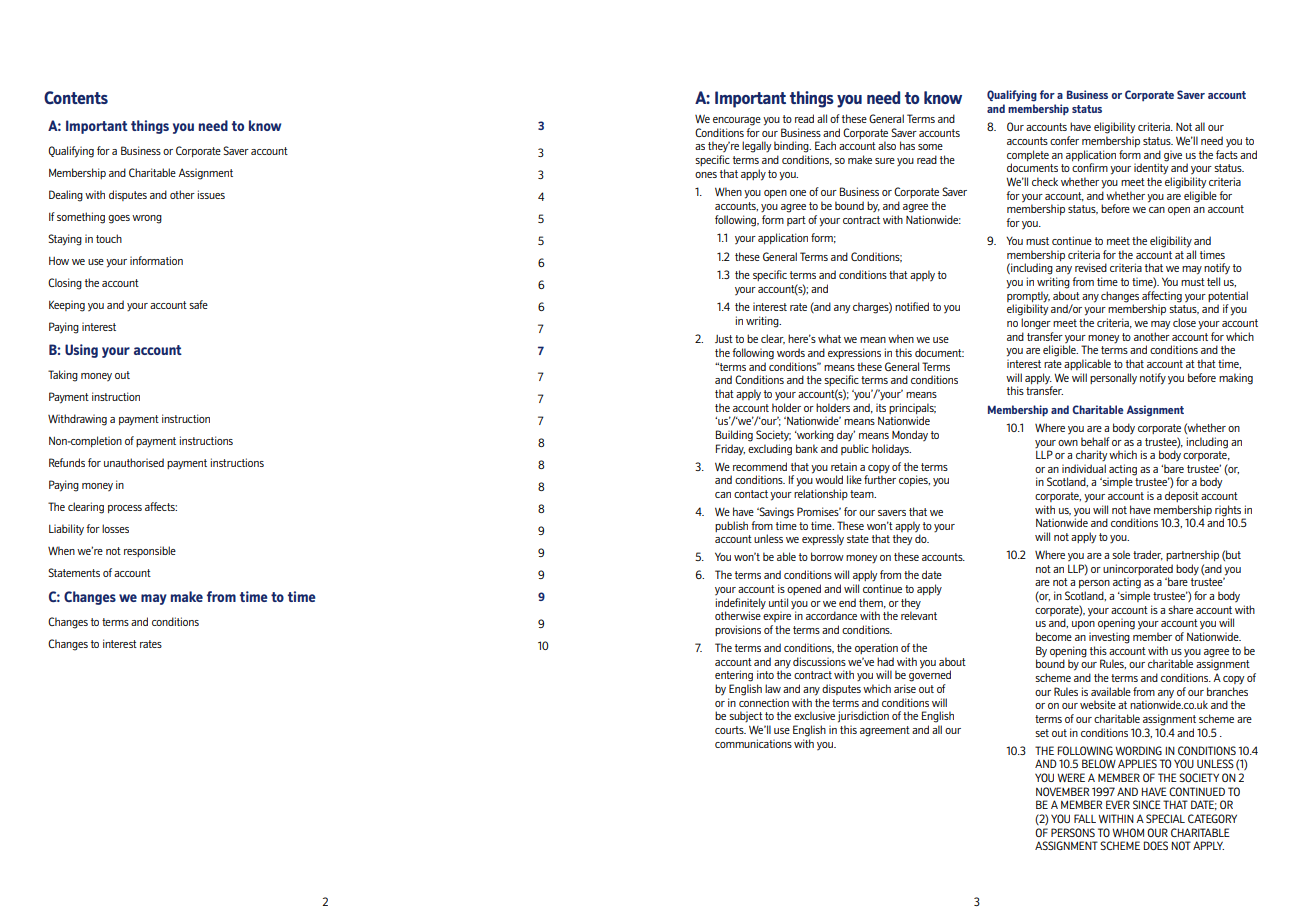 Image resolution: width=1303 pixels, height=924 pixels. I want to click on courts, so click(730, 730).
